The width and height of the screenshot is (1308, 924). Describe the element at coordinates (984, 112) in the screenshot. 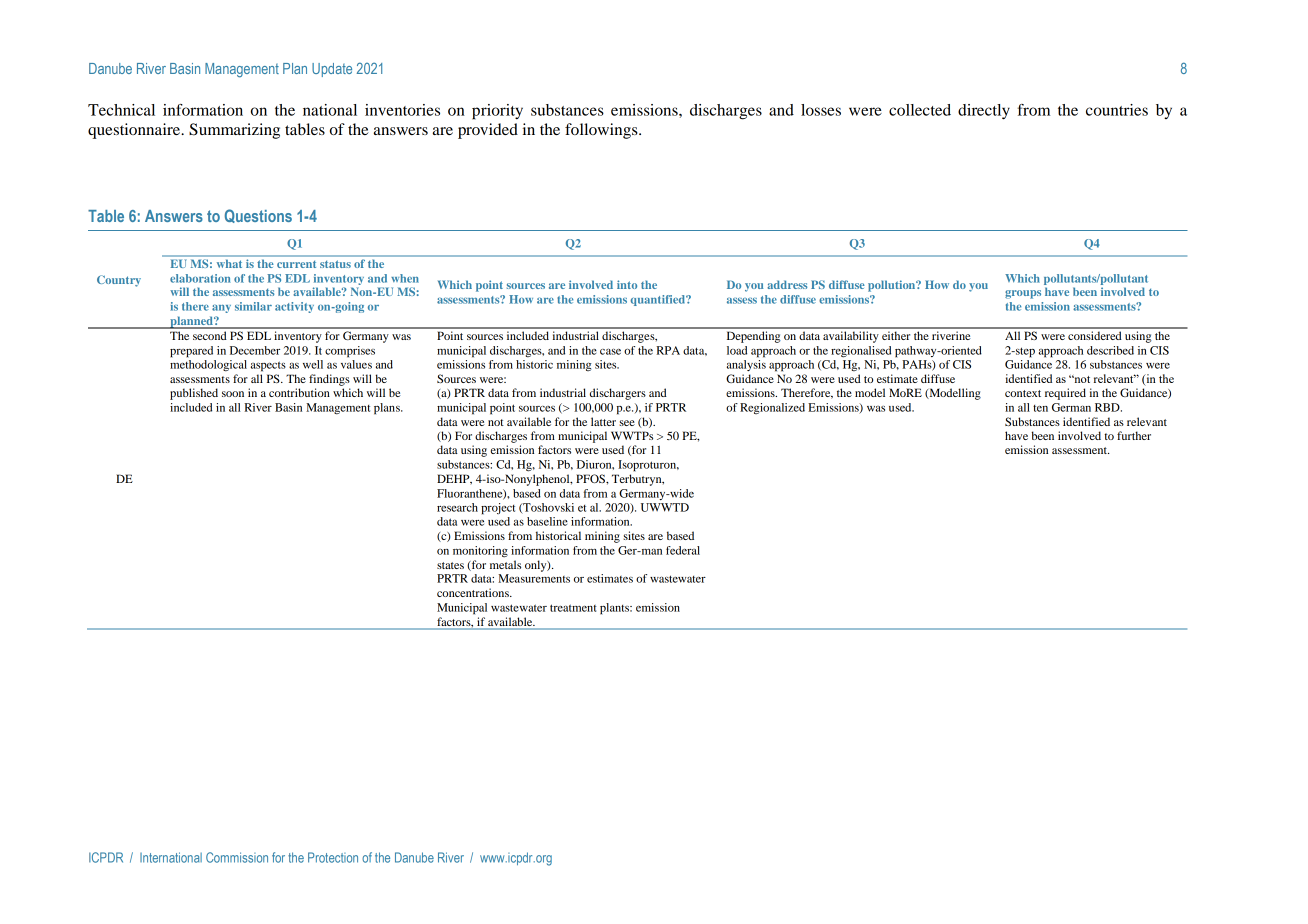

I see `directly` at that location.
